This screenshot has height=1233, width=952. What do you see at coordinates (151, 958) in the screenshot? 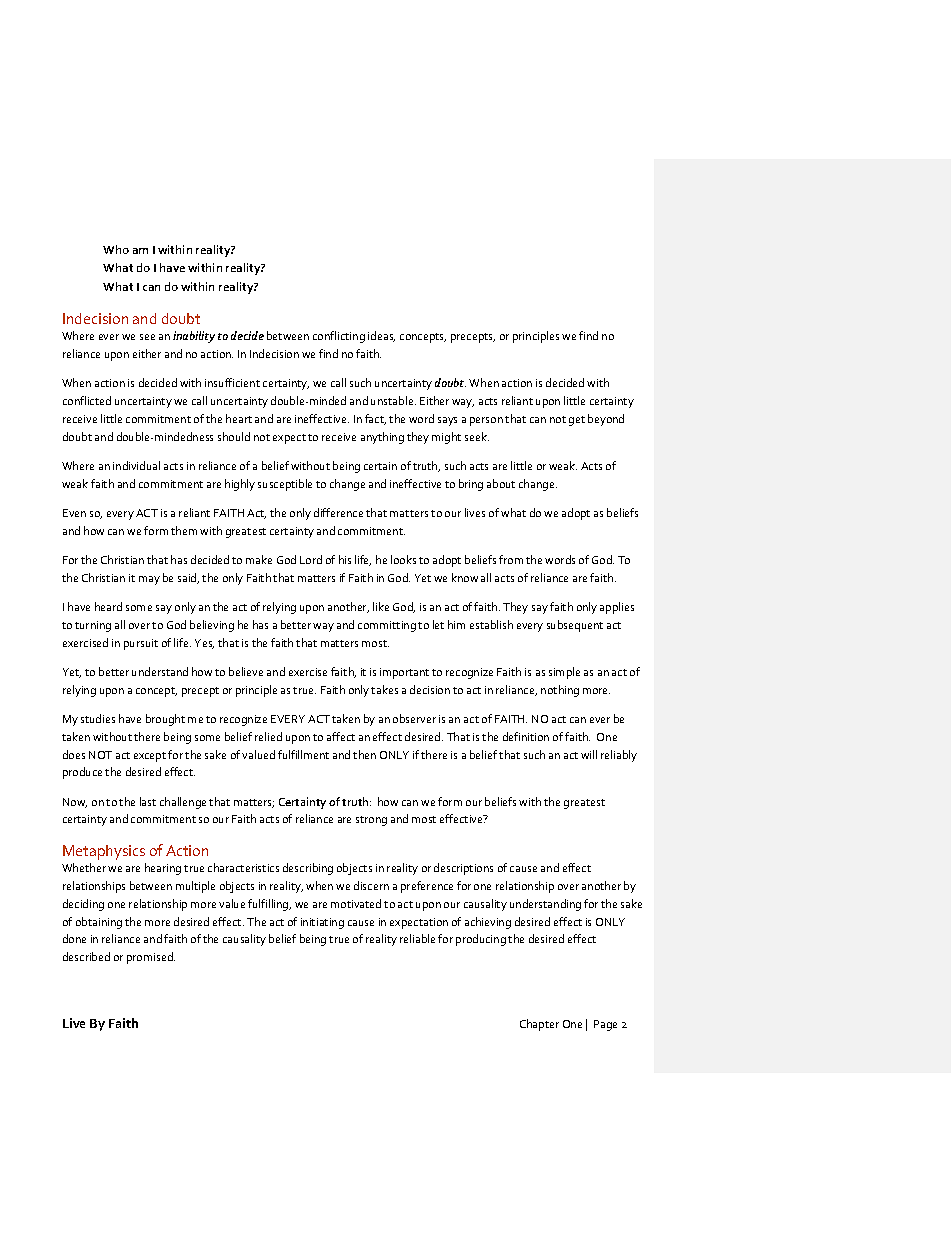
I see `promised` at bounding box center [151, 958].
